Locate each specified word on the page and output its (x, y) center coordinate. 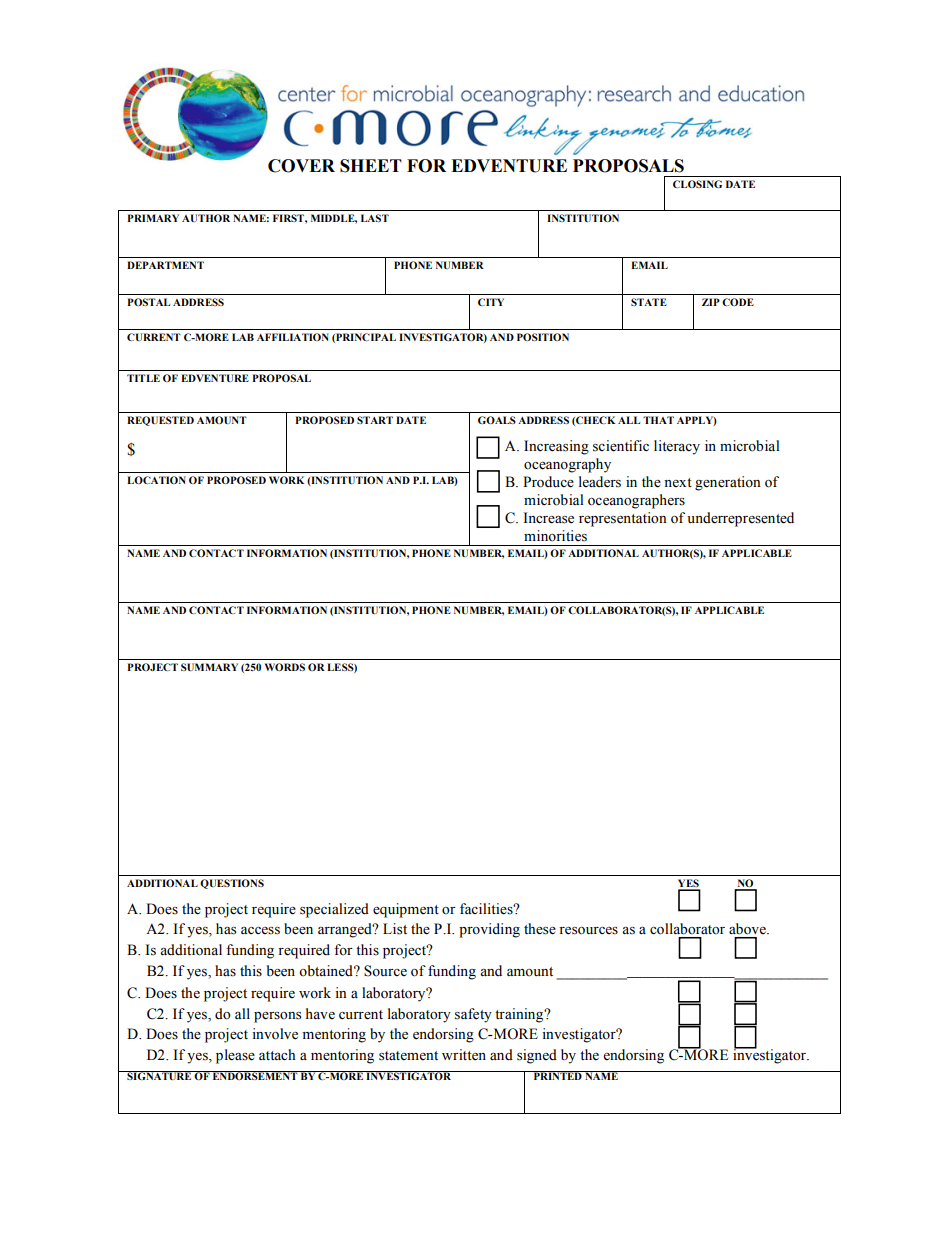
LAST (375, 218)
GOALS (497, 420)
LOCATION (156, 480)
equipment (406, 910)
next (678, 483)
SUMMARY (209, 667)
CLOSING (697, 184)
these (540, 929)
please (235, 1056)
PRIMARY (153, 218)
